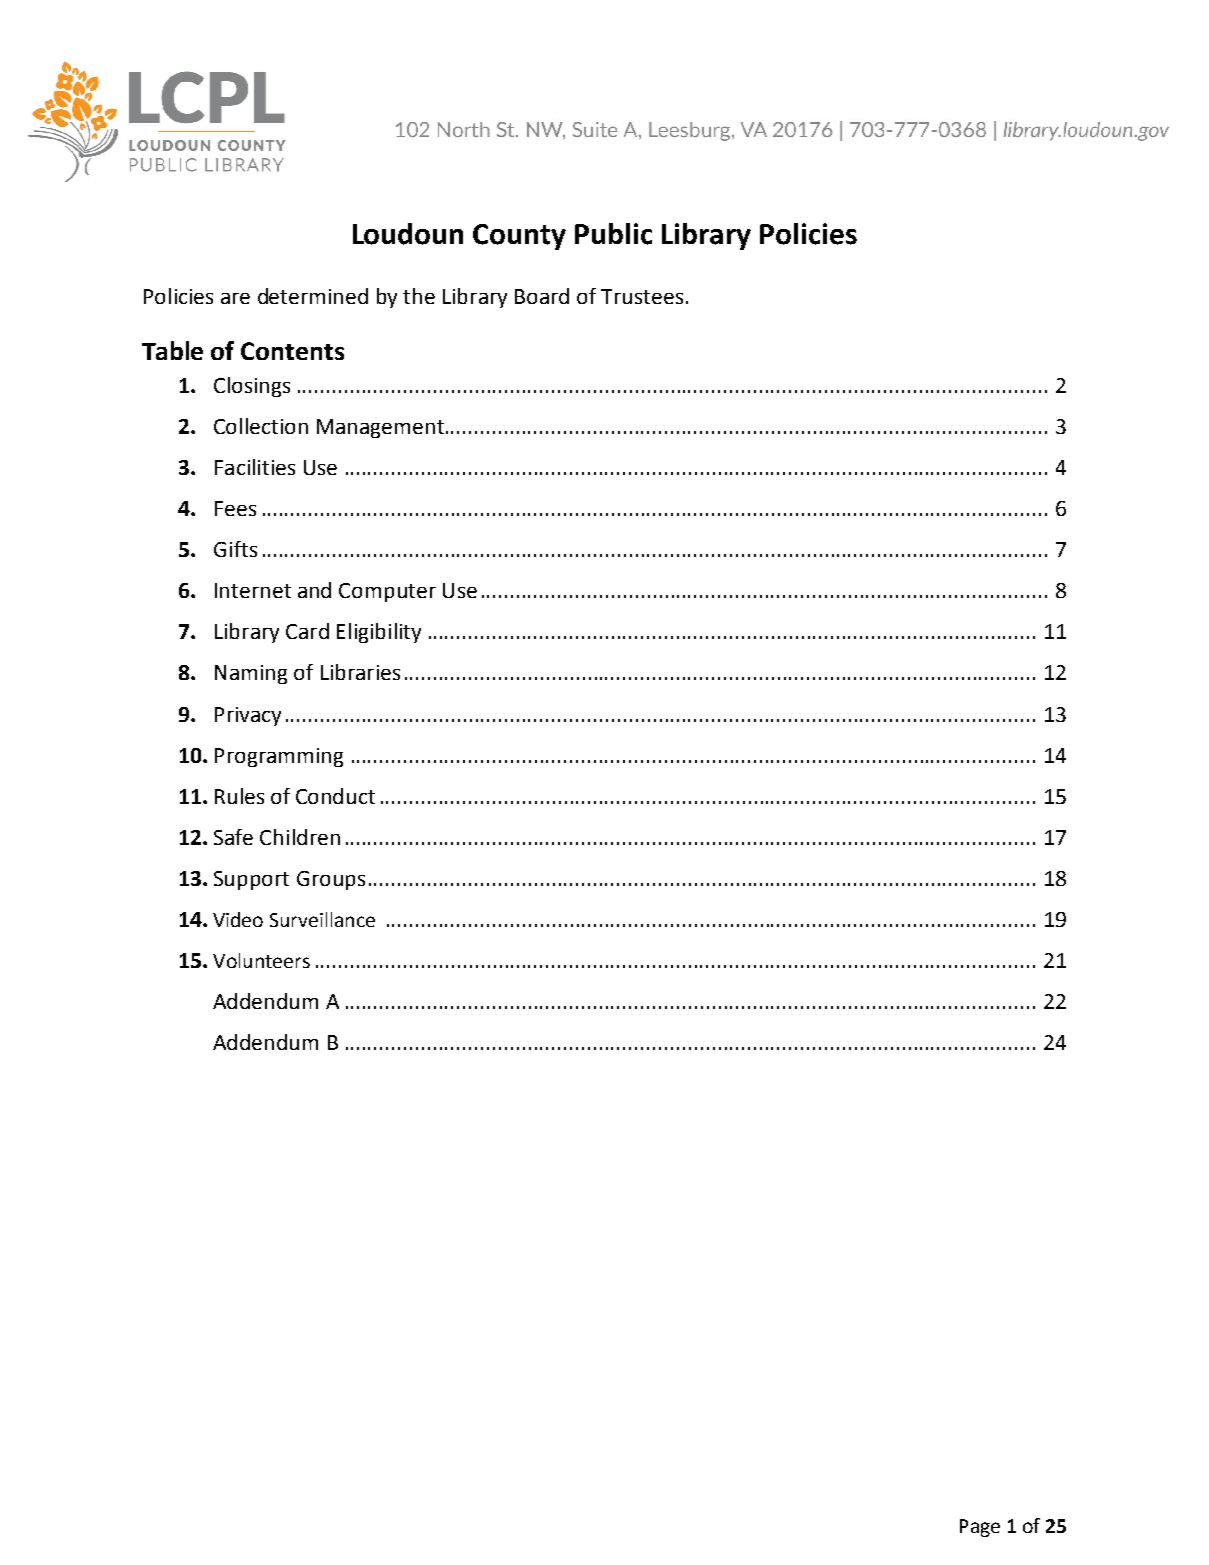 The image size is (1209, 1565). Describe the element at coordinates (251, 880) in the image. I see `Support` at that location.
